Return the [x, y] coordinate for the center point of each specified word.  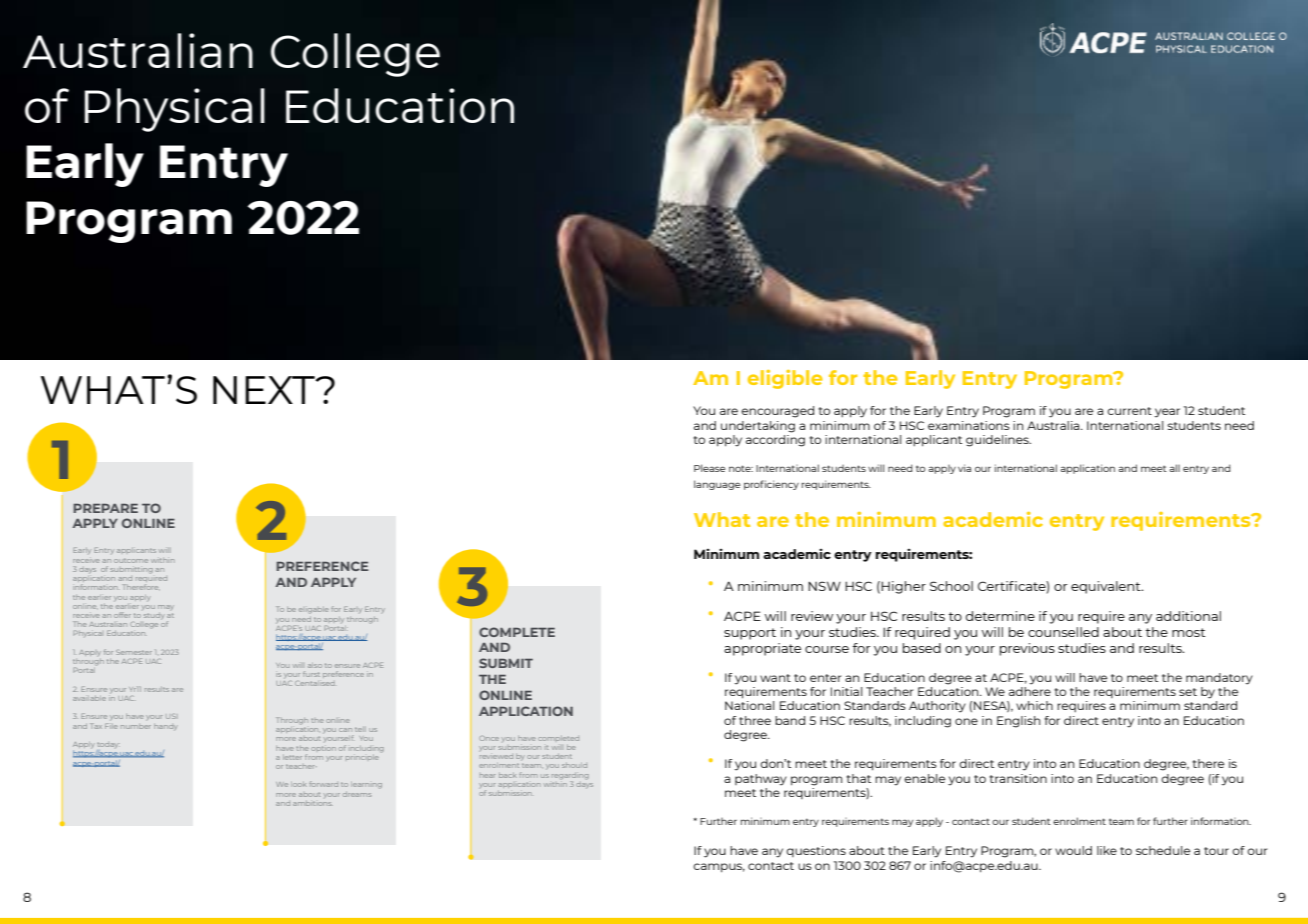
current [1129, 411]
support [750, 634]
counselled [1063, 632]
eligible [785, 379]
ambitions [313, 803]
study [153, 616]
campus [719, 868]
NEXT [265, 390]
